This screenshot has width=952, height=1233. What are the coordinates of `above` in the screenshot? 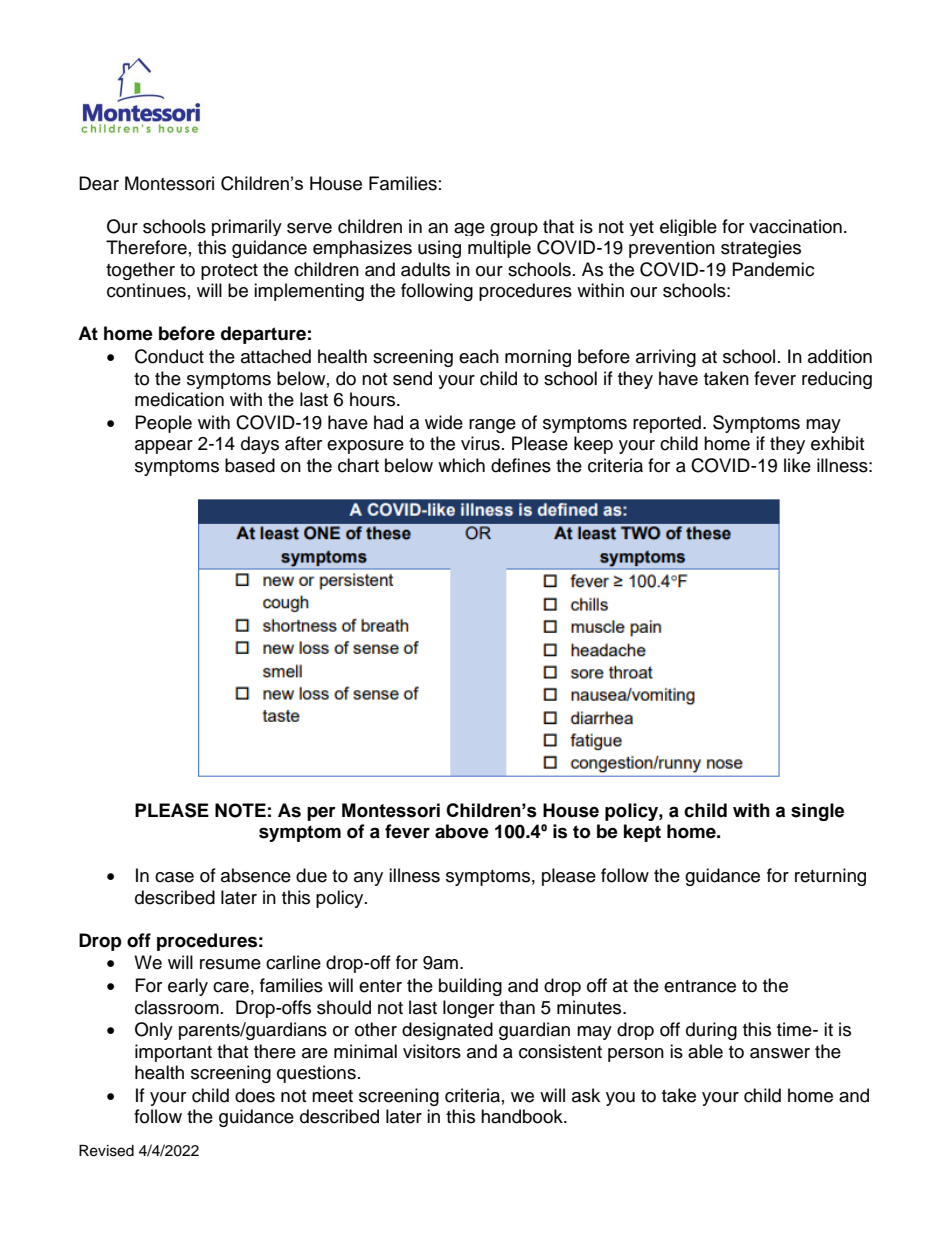 It's located at (462, 831).
